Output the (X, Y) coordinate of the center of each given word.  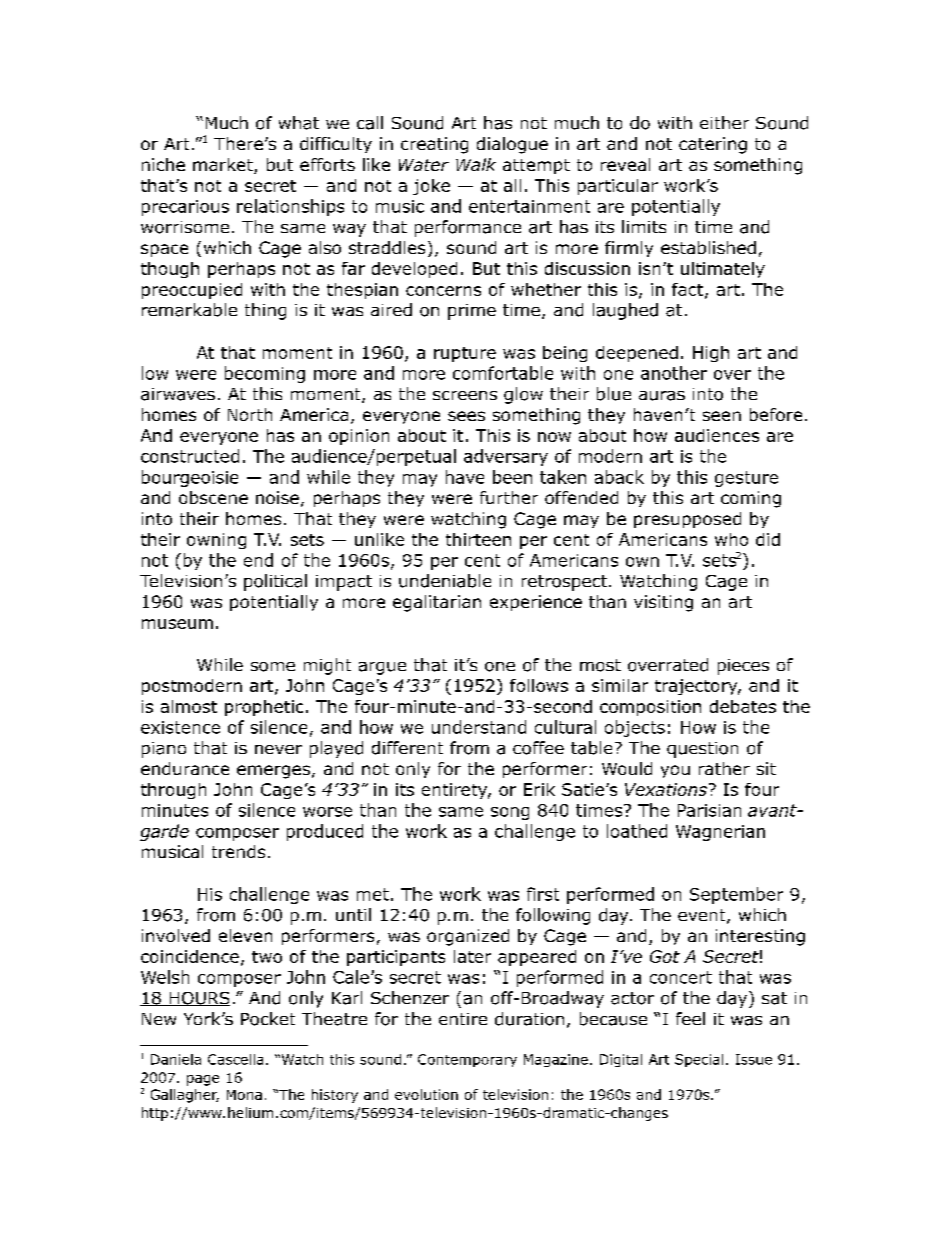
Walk (476, 164)
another (674, 373)
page (203, 1080)
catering (713, 145)
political (275, 582)
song (510, 813)
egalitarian (437, 603)
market (224, 166)
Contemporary (467, 1060)
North (250, 414)
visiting (663, 603)
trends (238, 851)
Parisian (709, 810)
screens (465, 395)
